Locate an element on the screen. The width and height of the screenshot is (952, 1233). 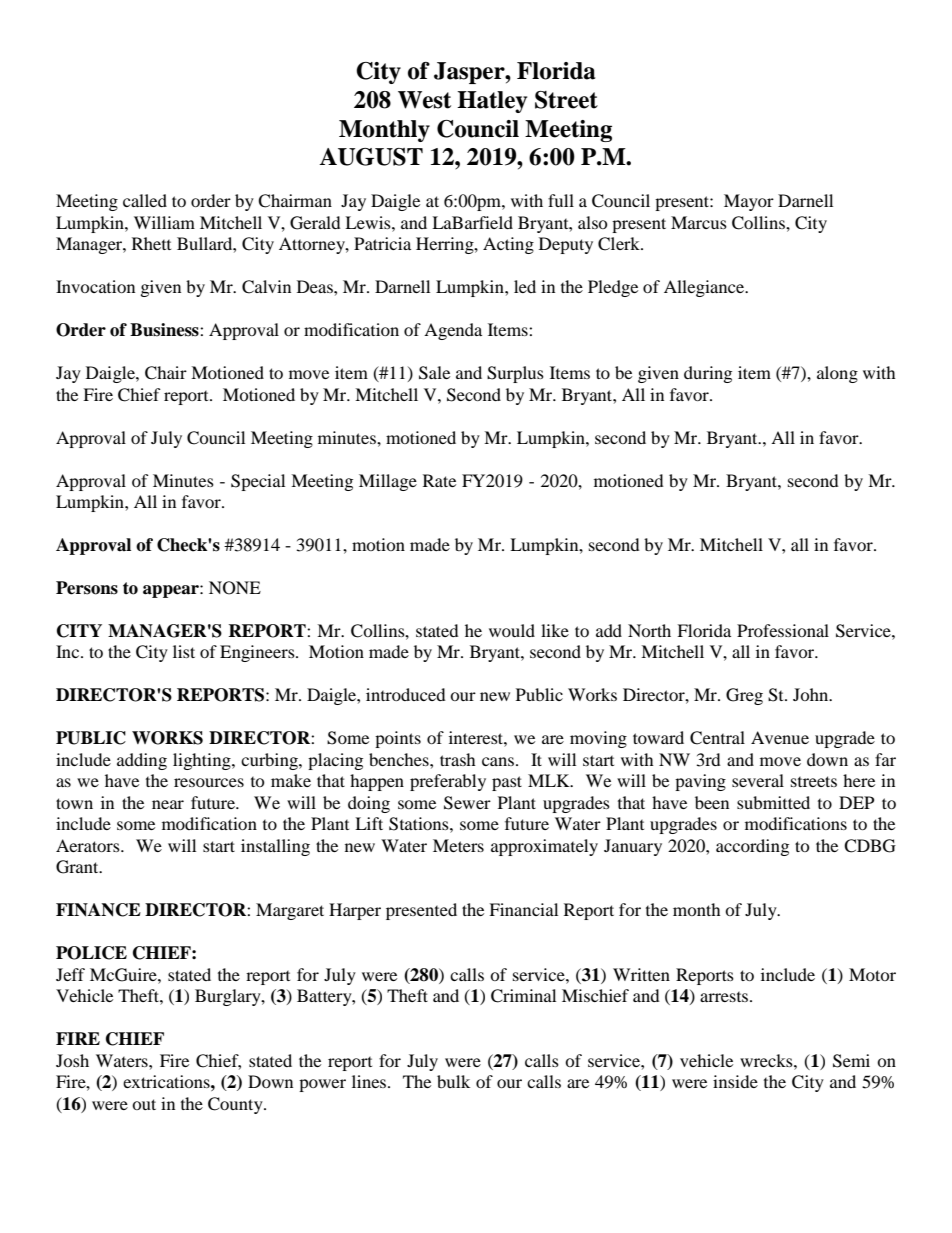
according is located at coordinates (752, 847).
